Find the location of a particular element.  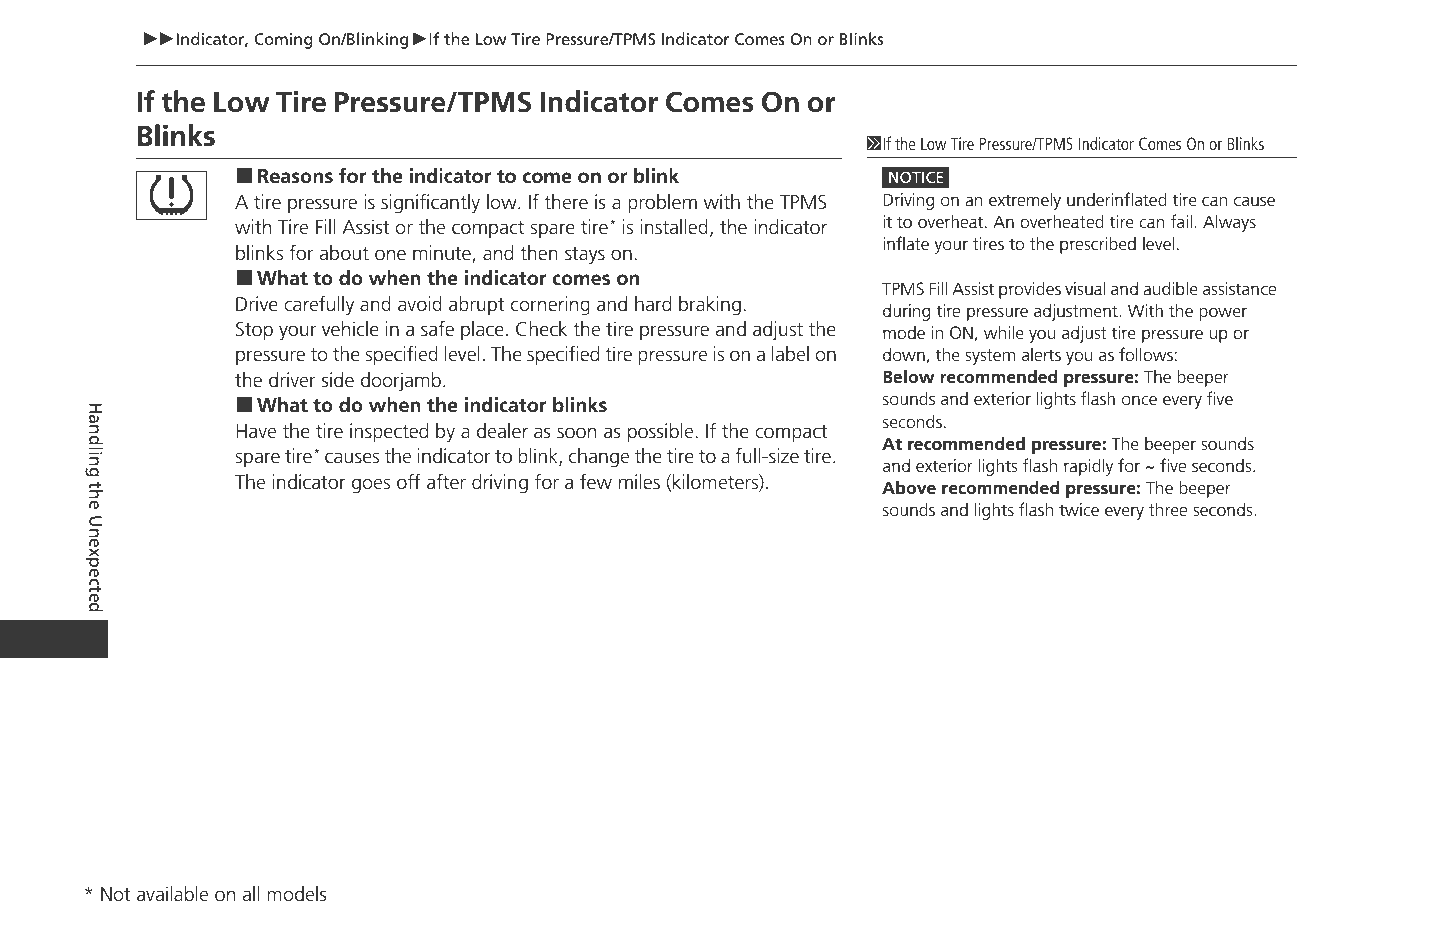

about is located at coordinates (344, 253).
